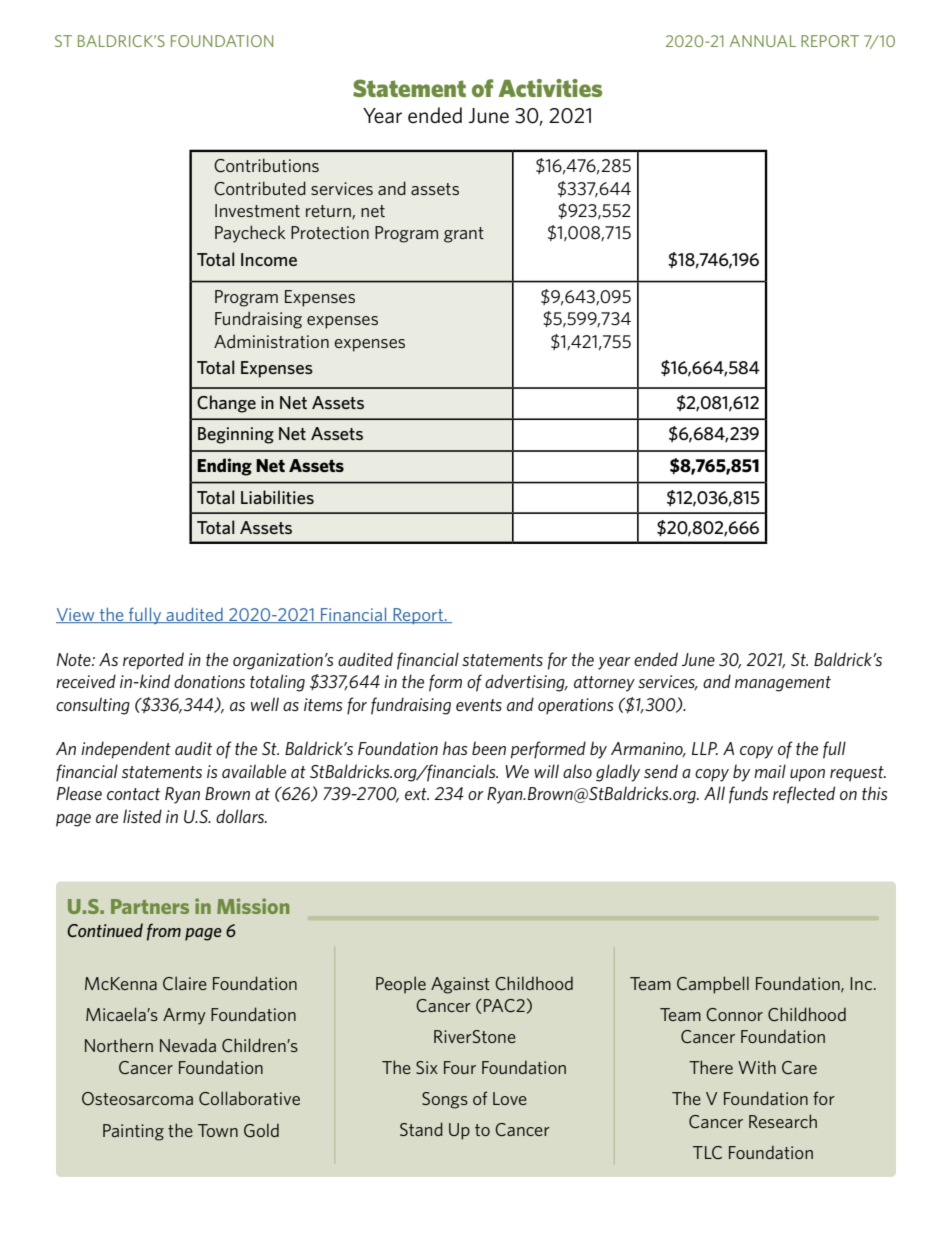 The width and height of the screenshot is (952, 1233). What do you see at coordinates (445, 1100) in the screenshot?
I see `Songs` at bounding box center [445, 1100].
